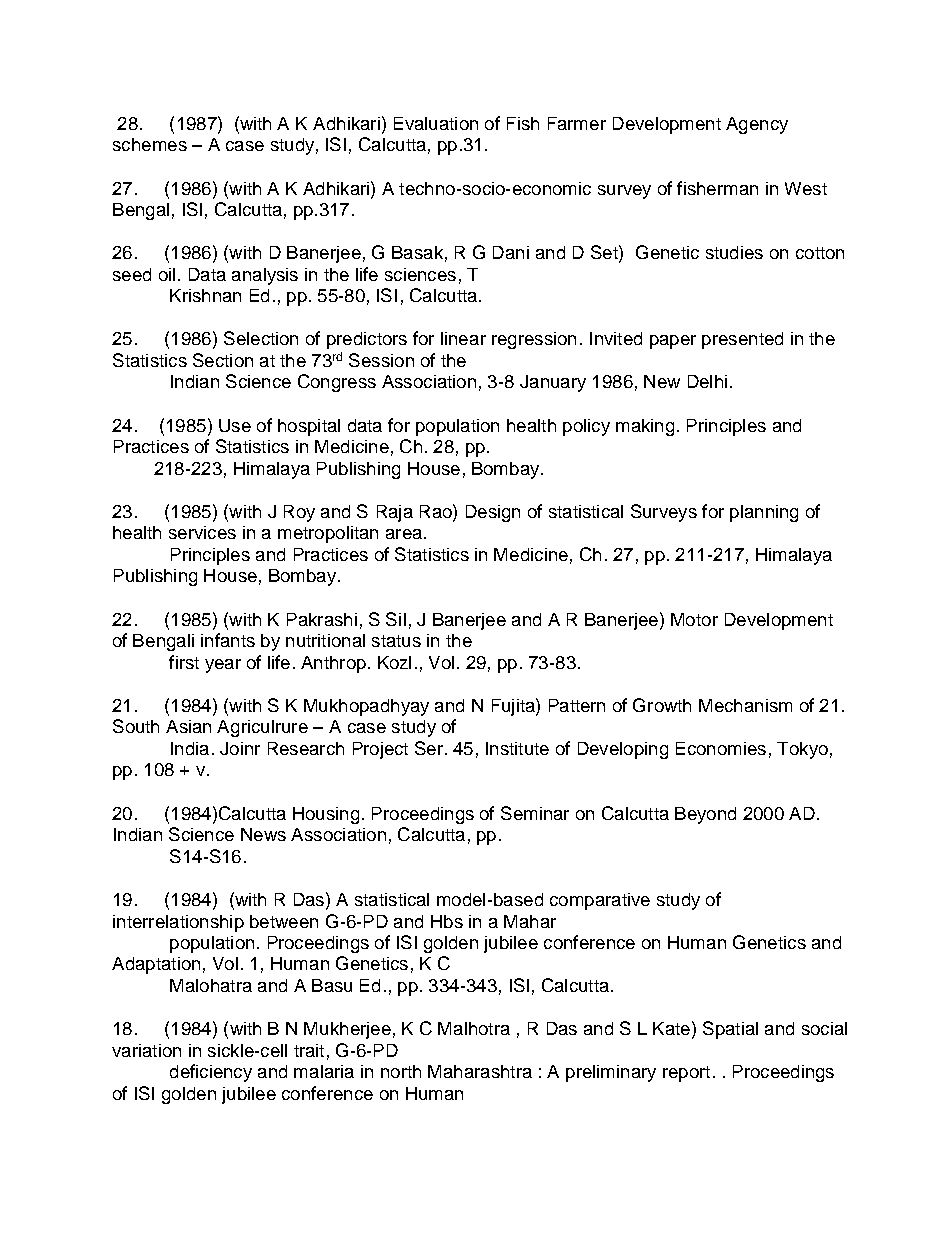  What do you see at coordinates (396, 619) in the screenshot?
I see `Sil` at bounding box center [396, 619].
